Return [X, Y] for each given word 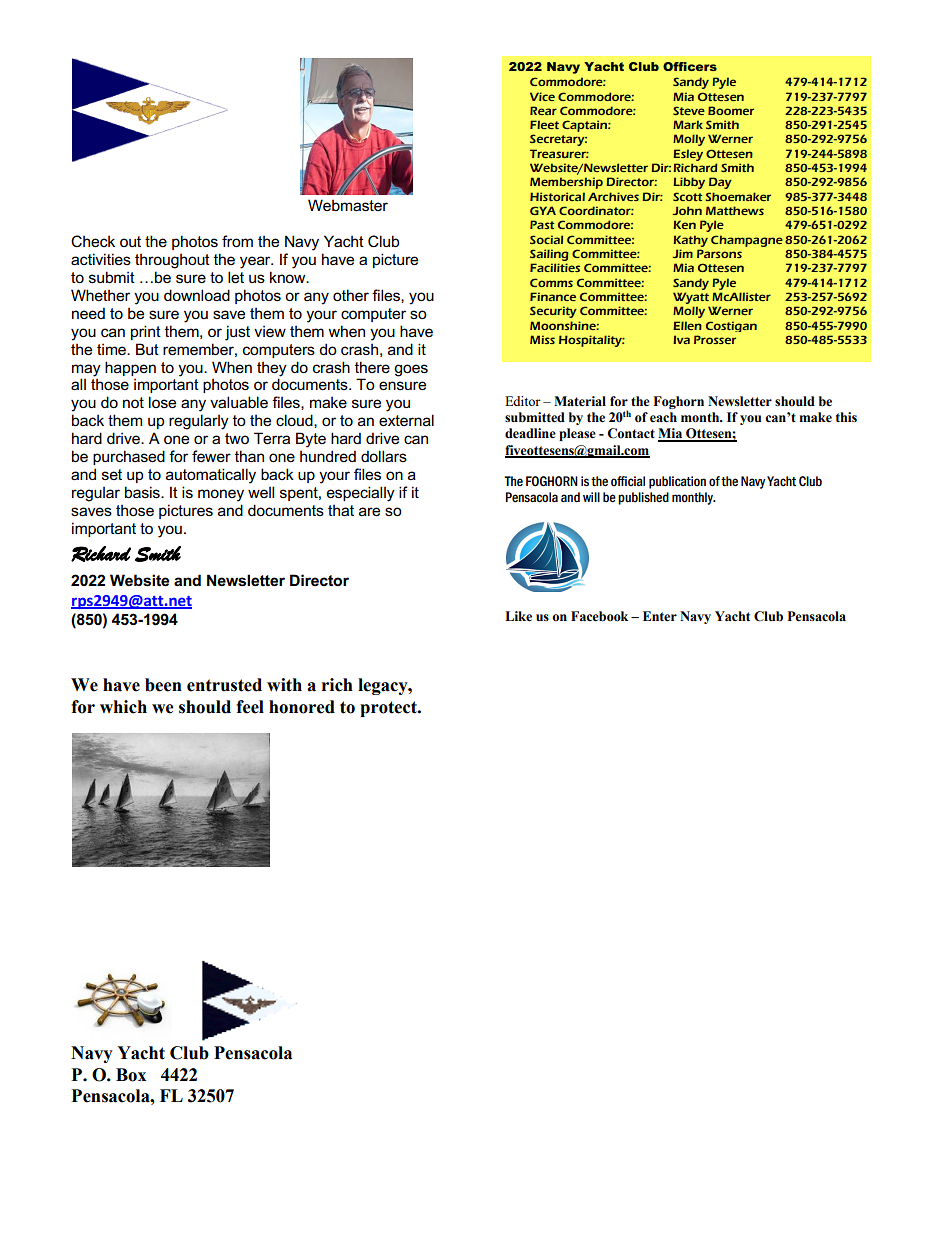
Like [518, 616]
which [123, 707]
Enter [660, 616]
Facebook [599, 616]
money [221, 495]
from [237, 241]
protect [389, 709]
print [146, 332]
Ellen [687, 325]
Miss [542, 339]
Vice [542, 96]
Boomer [731, 110]
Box [131, 1075]
